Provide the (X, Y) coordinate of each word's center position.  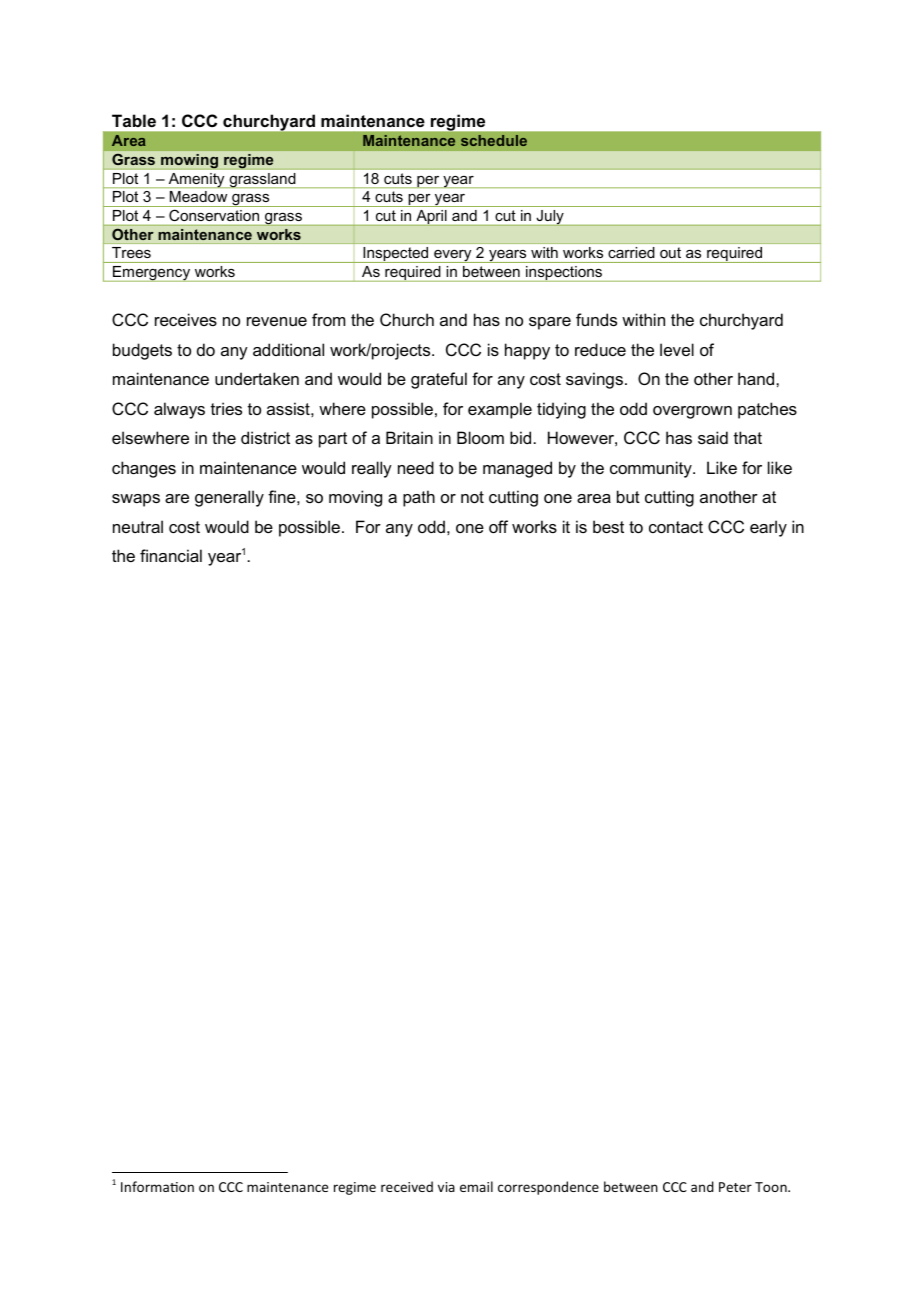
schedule (494, 140)
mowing (189, 161)
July (550, 217)
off (498, 526)
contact (676, 527)
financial (171, 555)
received (407, 1186)
